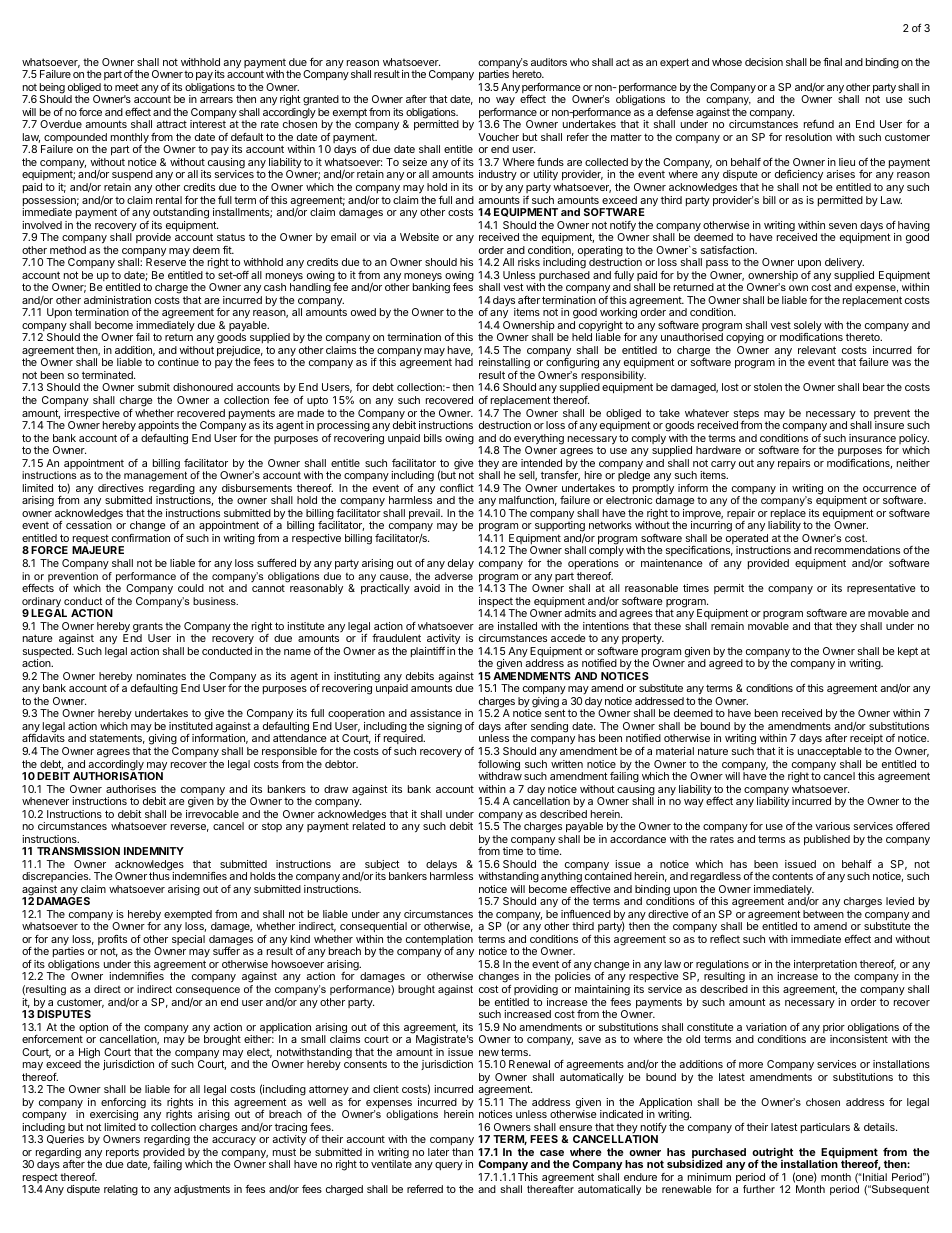  I want to click on than, so click(462, 1152).
